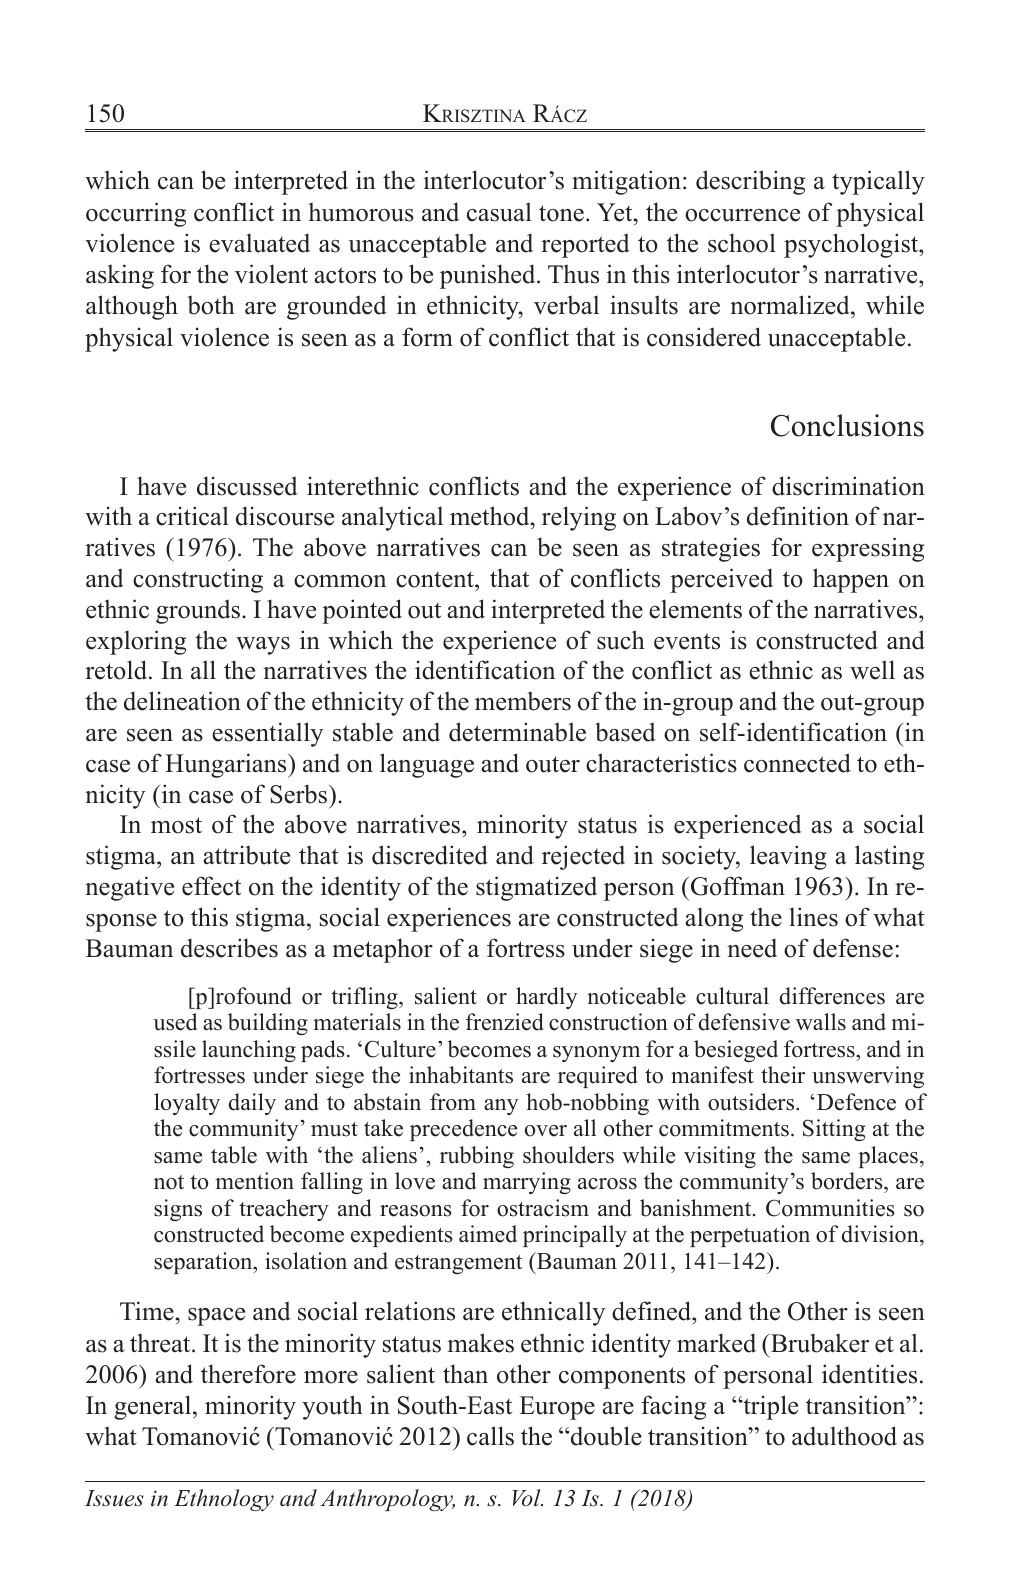 This document has width=1010, height=1590. Describe the element at coordinates (579, 518) in the document. I see `relying` at that location.
